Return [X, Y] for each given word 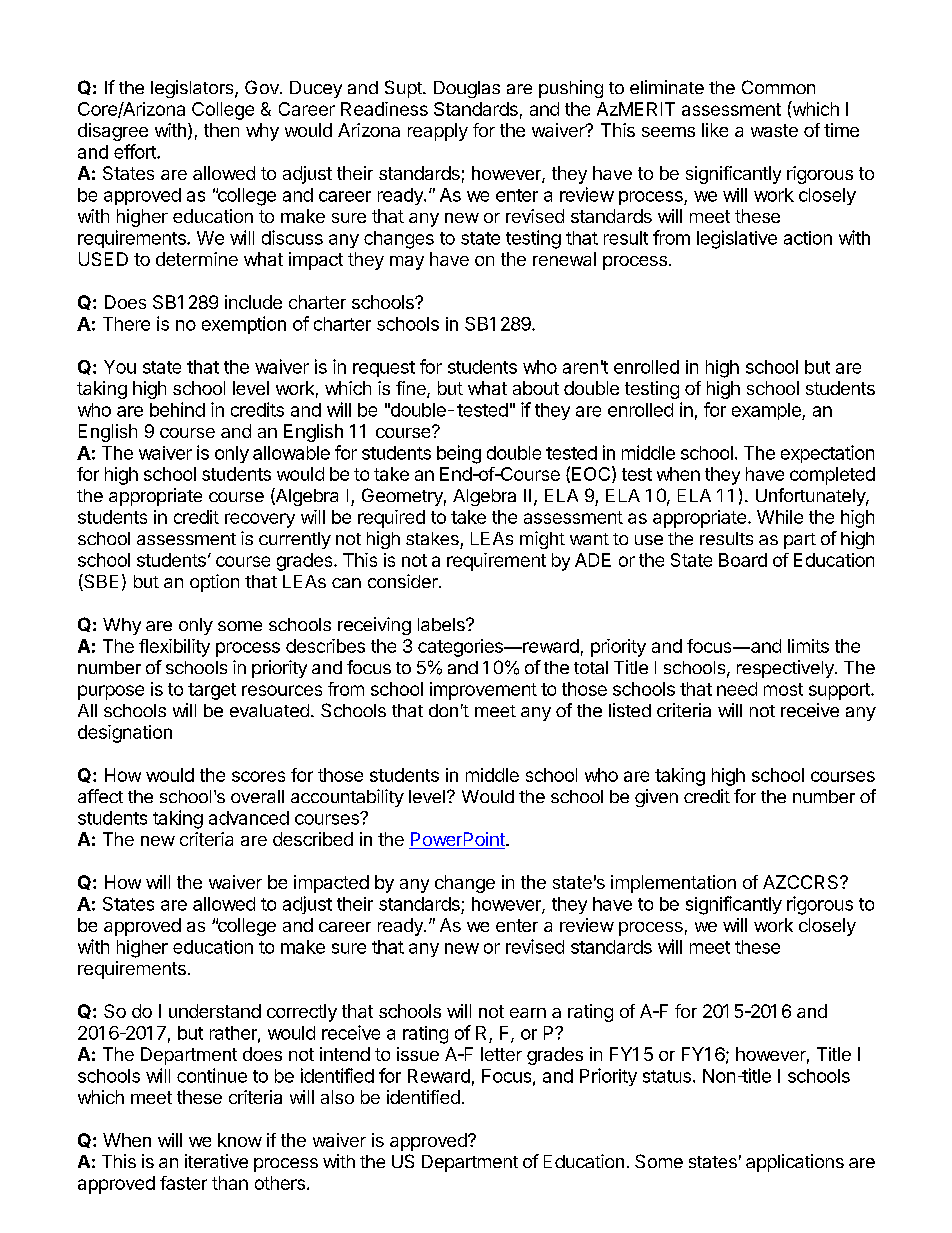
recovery [260, 520]
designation [125, 734]
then [221, 130]
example [767, 411]
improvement [483, 691]
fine [412, 389]
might [542, 540]
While [780, 517]
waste [774, 130]
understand [215, 1011]
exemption [244, 325]
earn [528, 1013]
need [737, 689]
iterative [216, 1161]
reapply [438, 132]
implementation [673, 884]
